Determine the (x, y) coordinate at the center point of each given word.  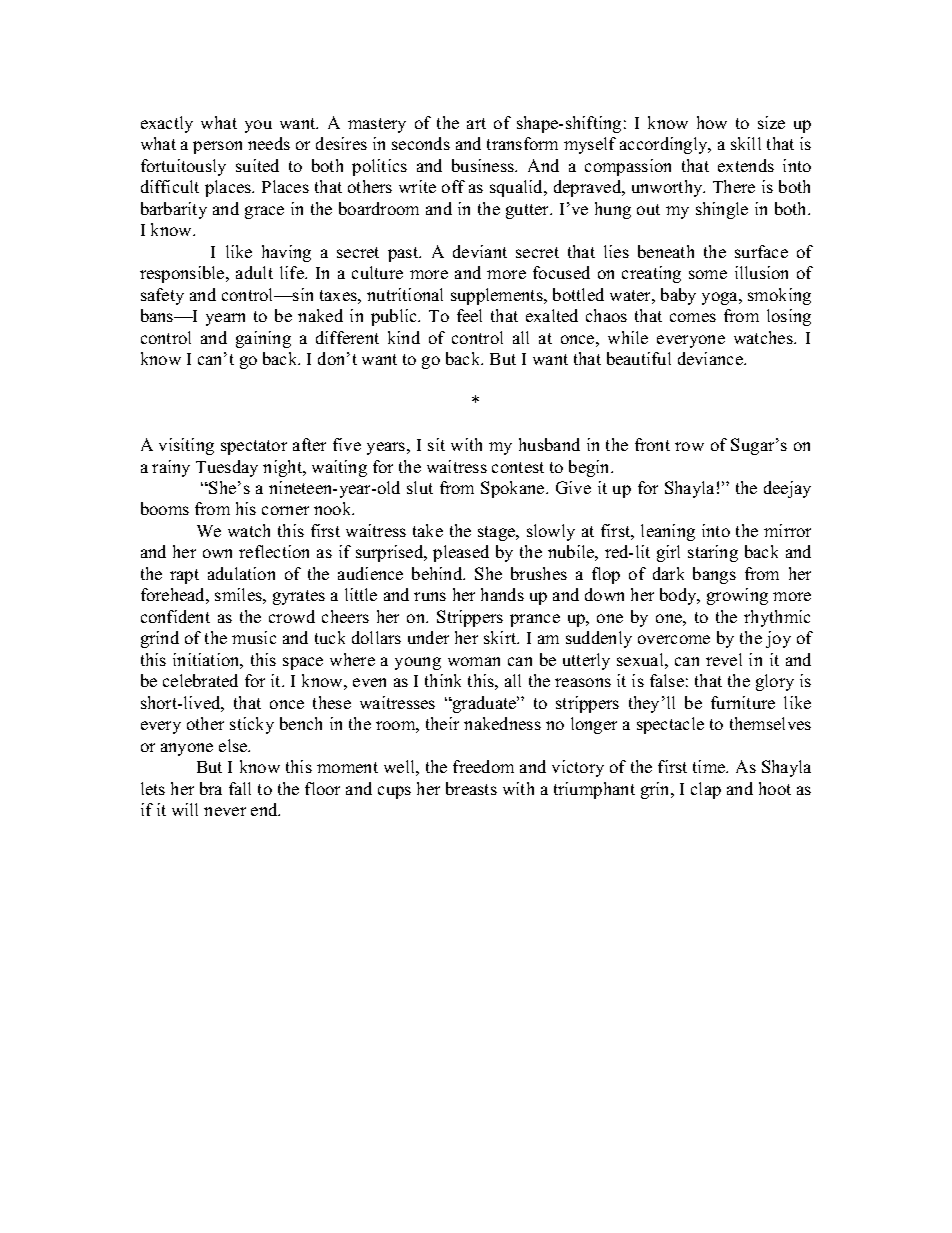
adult (254, 272)
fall (240, 788)
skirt (501, 637)
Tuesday (227, 468)
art (476, 123)
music (254, 637)
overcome (674, 639)
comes (693, 317)
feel (469, 315)
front (652, 444)
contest (518, 467)
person (217, 147)
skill (746, 143)
